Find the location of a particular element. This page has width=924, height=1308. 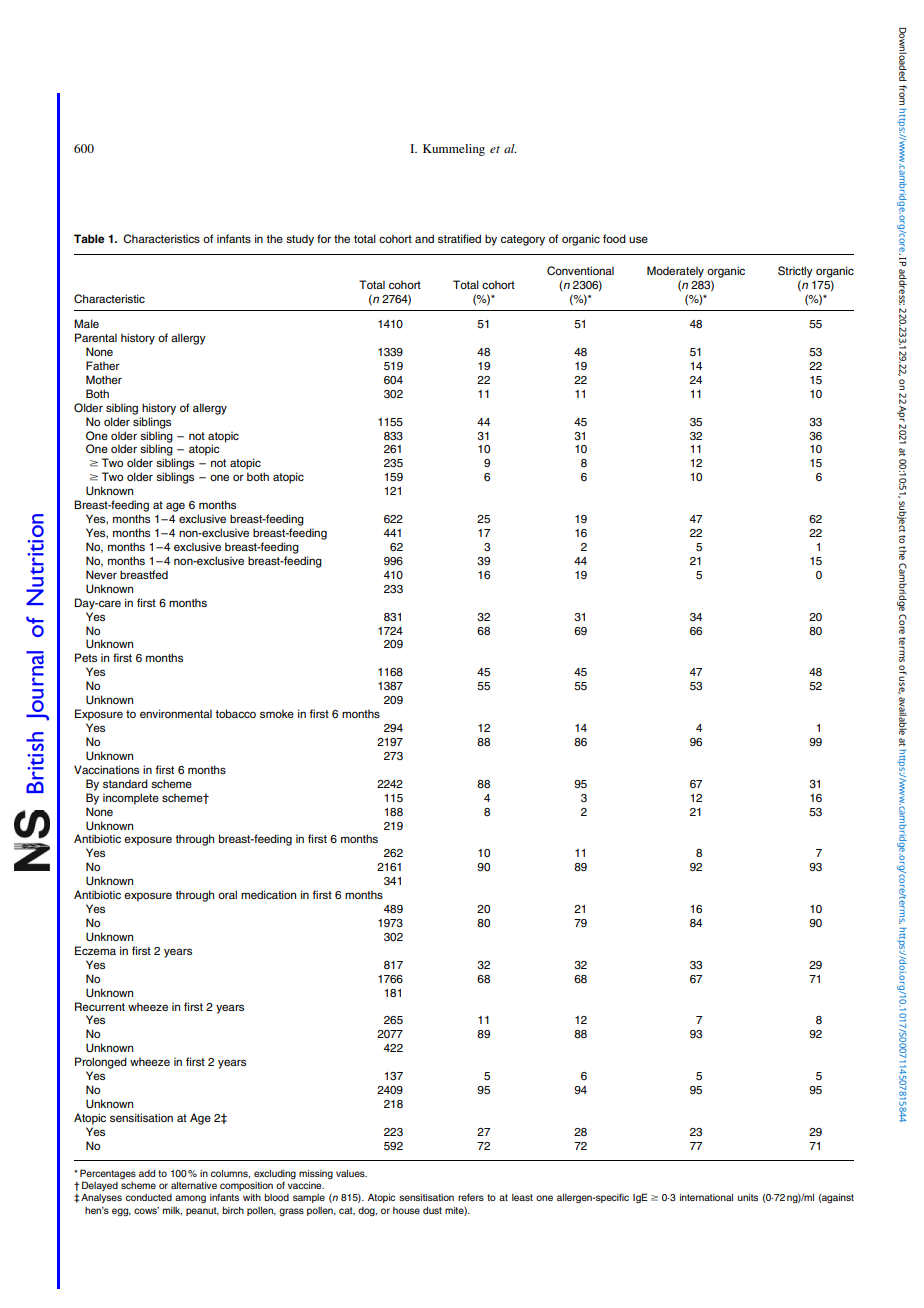

smoke is located at coordinates (277, 713).
